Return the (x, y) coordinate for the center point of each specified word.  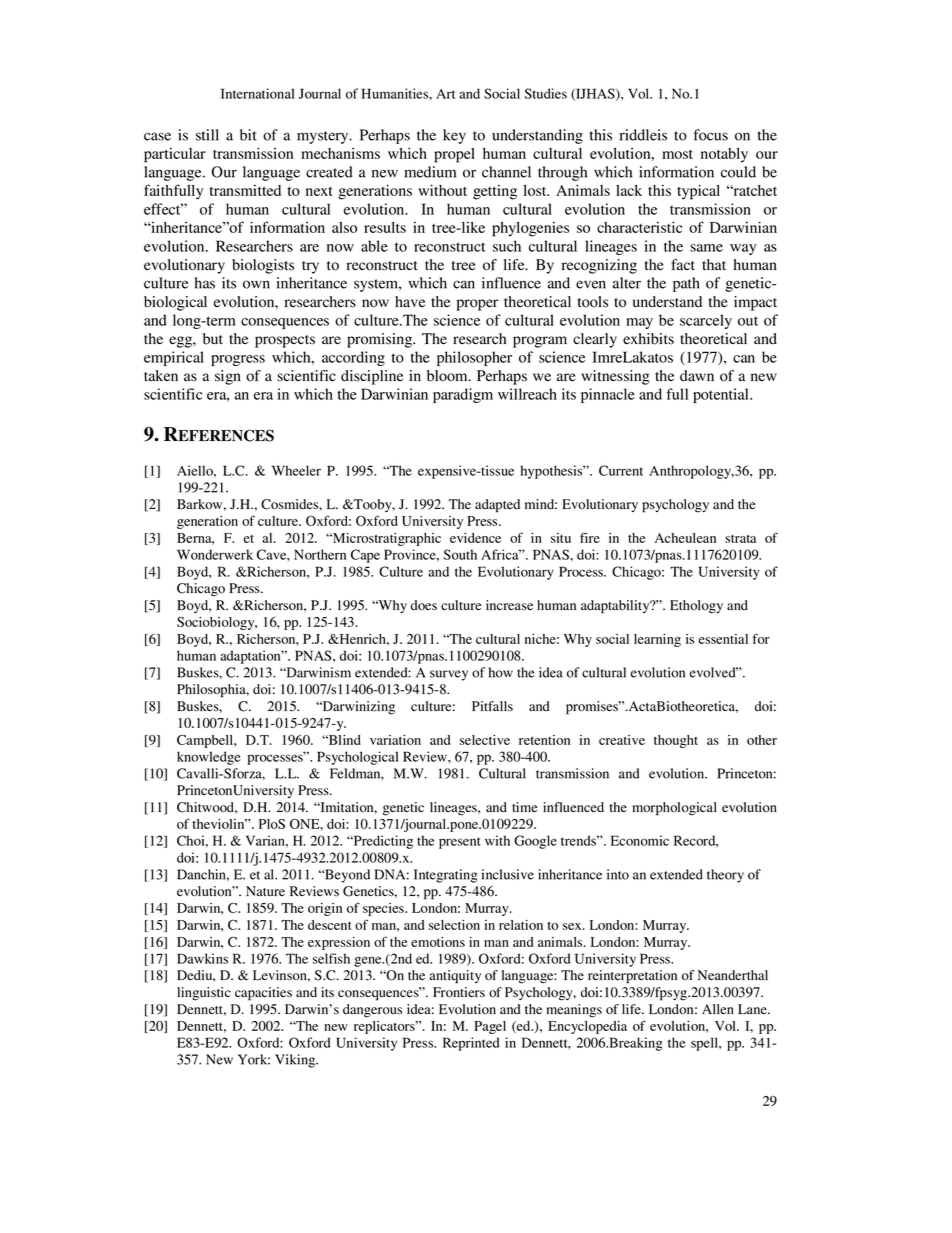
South (460, 554)
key (454, 136)
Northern (320, 554)
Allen (718, 1009)
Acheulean (685, 538)
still (207, 135)
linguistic (204, 994)
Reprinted (471, 1044)
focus (711, 135)
